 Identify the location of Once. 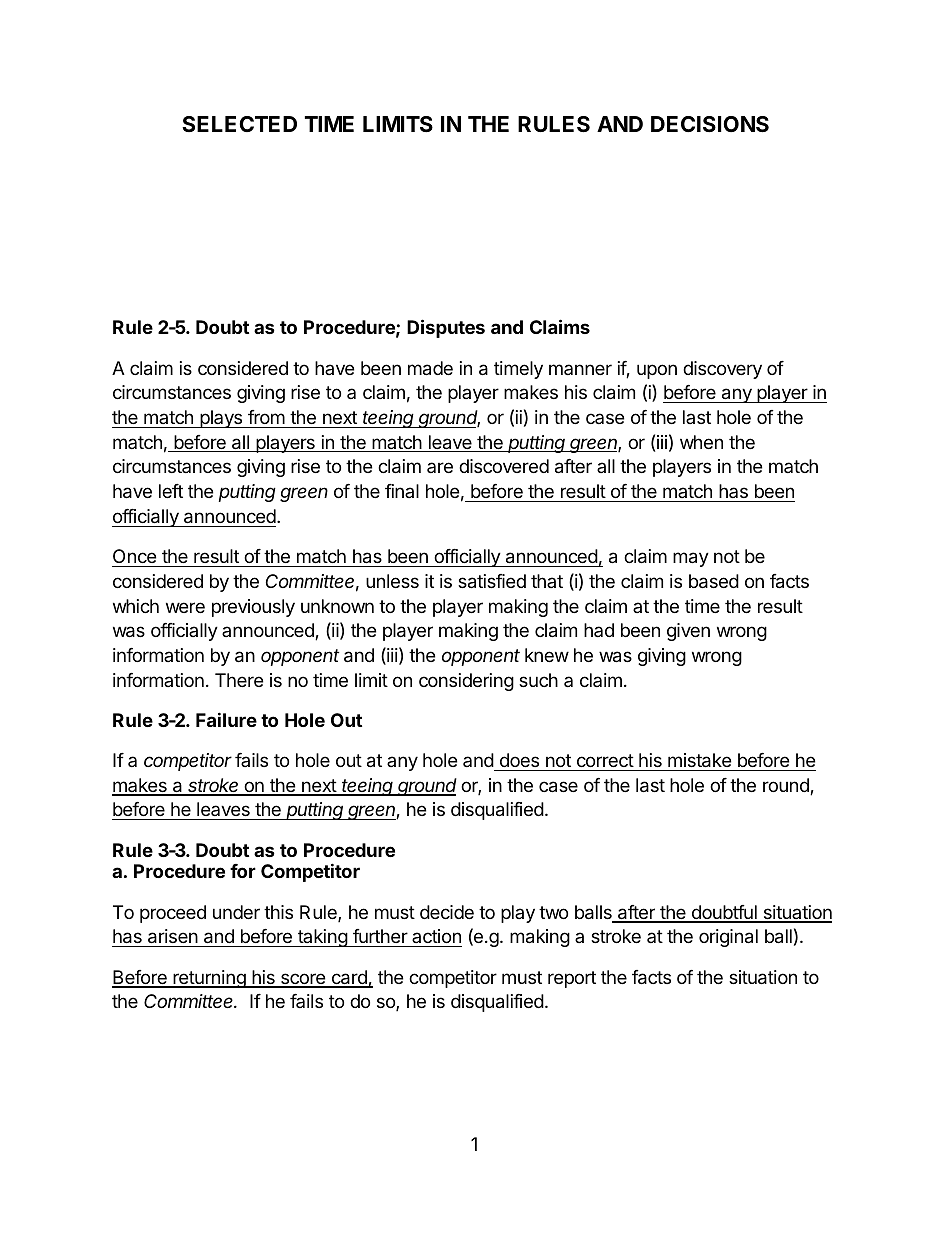
(134, 556).
